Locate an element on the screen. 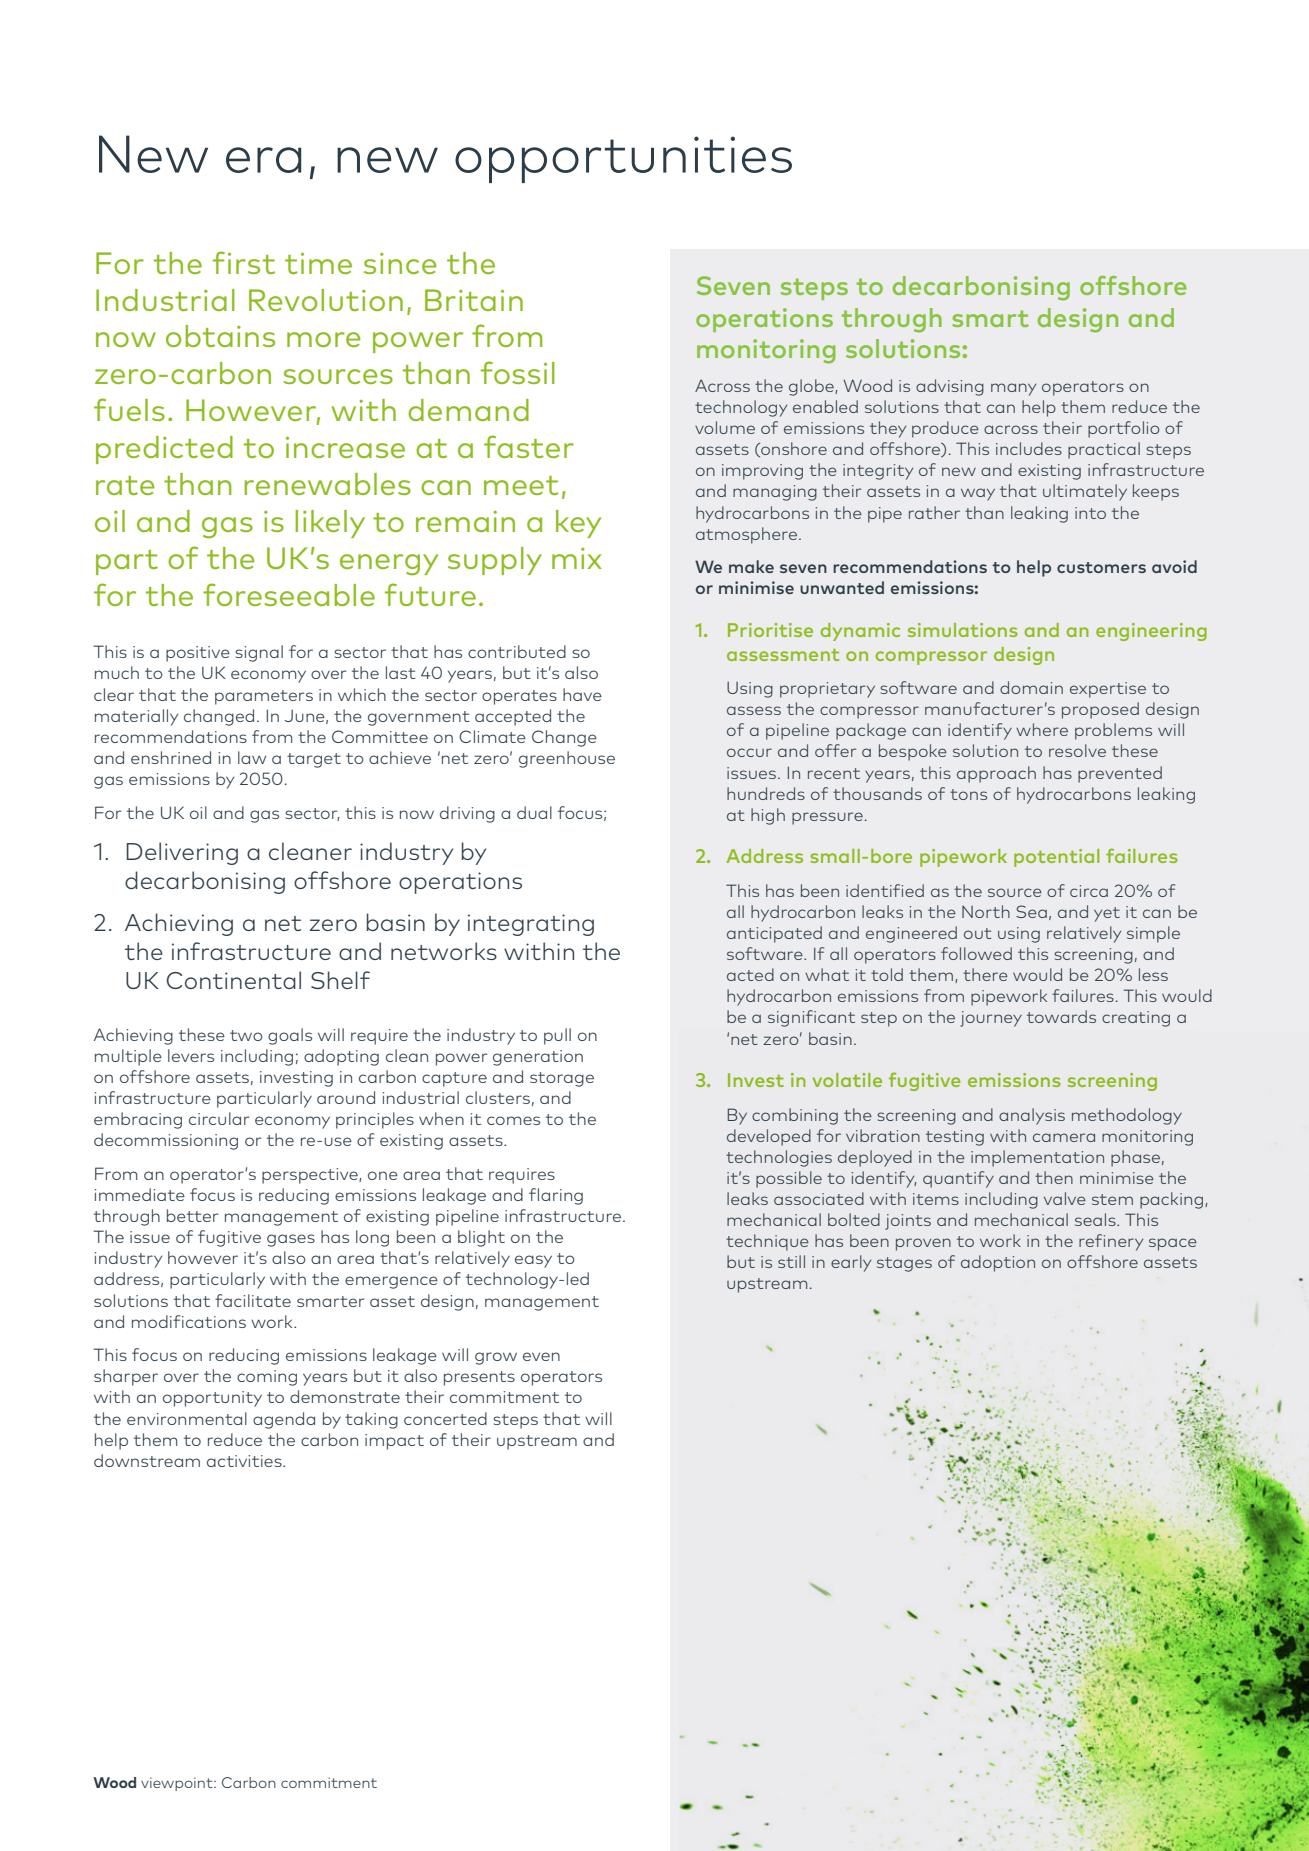 Image resolution: width=1309 pixels, height=1851 pixels. opportunities is located at coordinates (623, 159).
